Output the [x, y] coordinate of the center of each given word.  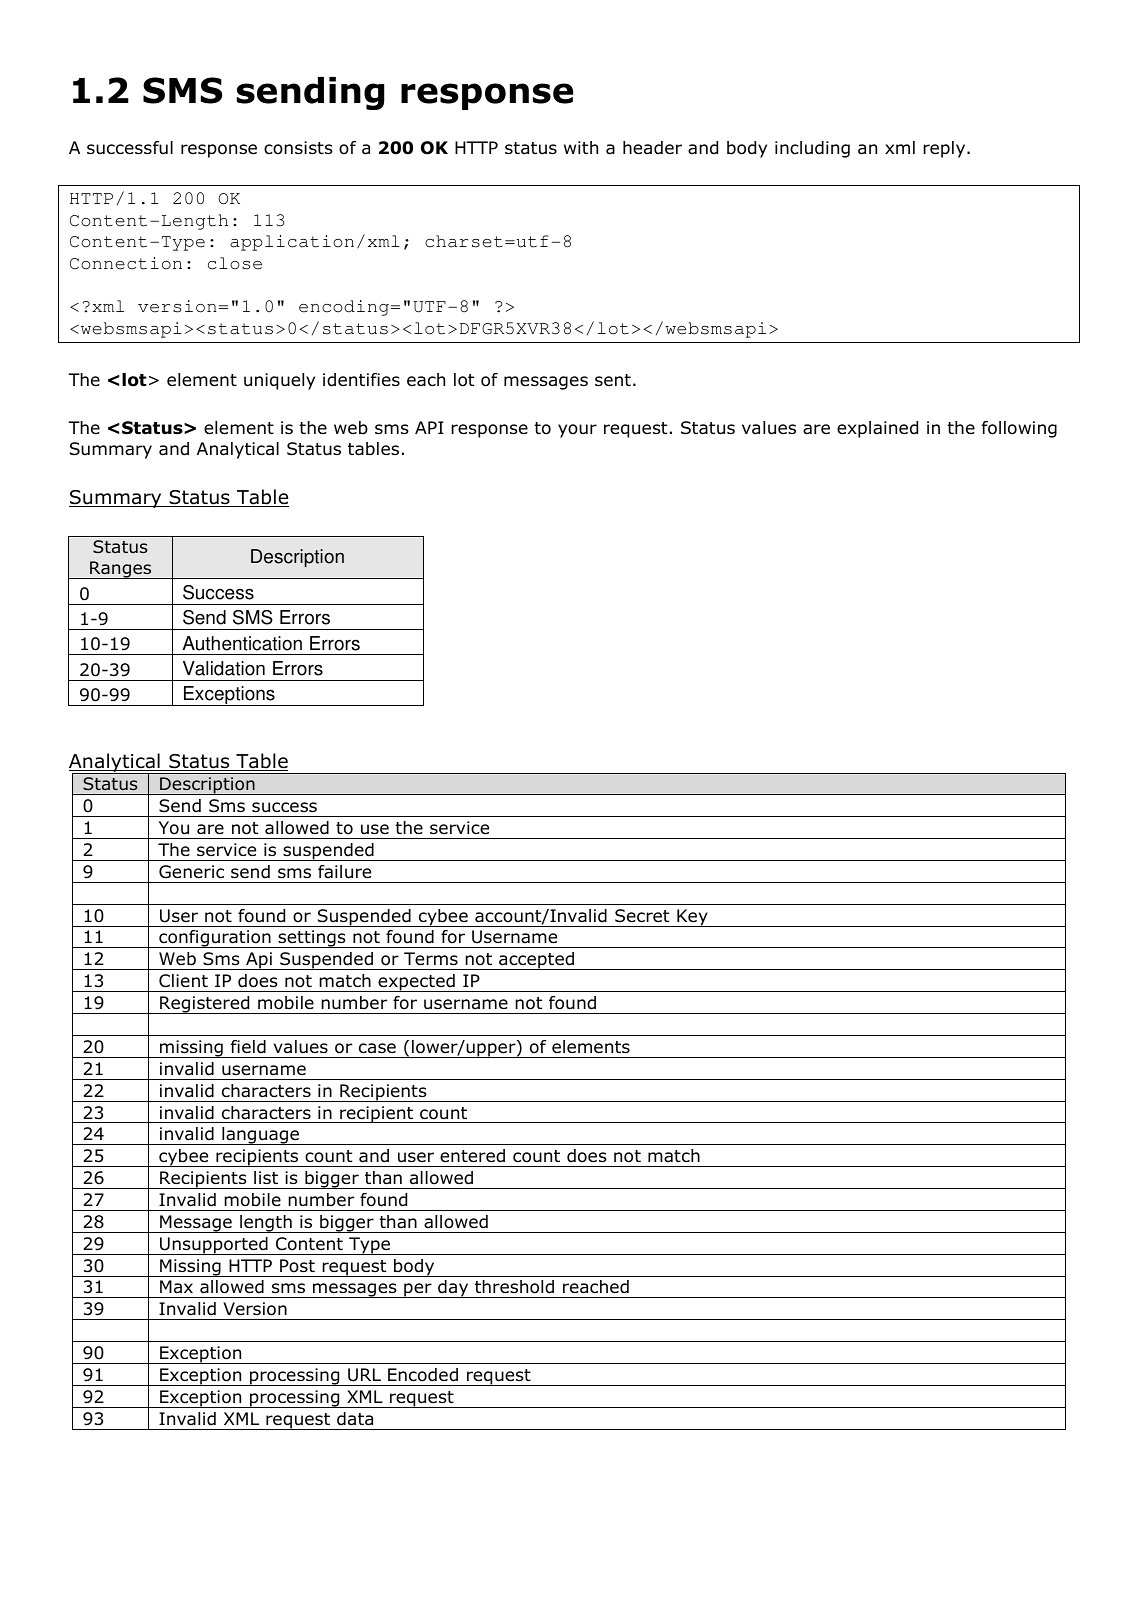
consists [298, 148]
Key [692, 918]
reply [945, 149]
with [581, 147]
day [453, 1289]
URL [364, 1375]
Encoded [423, 1375]
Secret [642, 916]
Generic [191, 872]
